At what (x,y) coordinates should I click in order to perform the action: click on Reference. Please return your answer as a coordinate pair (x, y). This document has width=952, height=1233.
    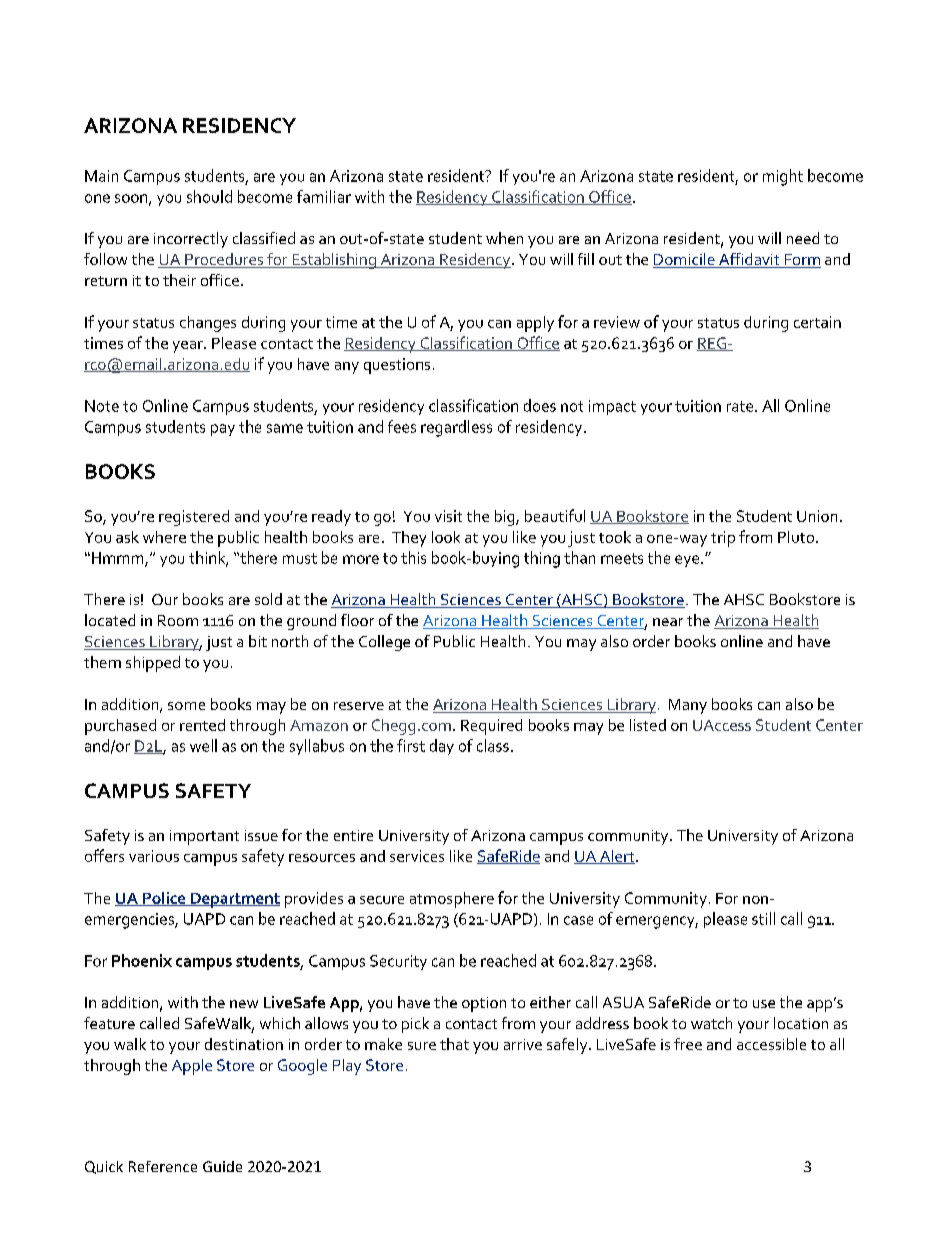
    Looking at the image, I should click on (163, 1166).
